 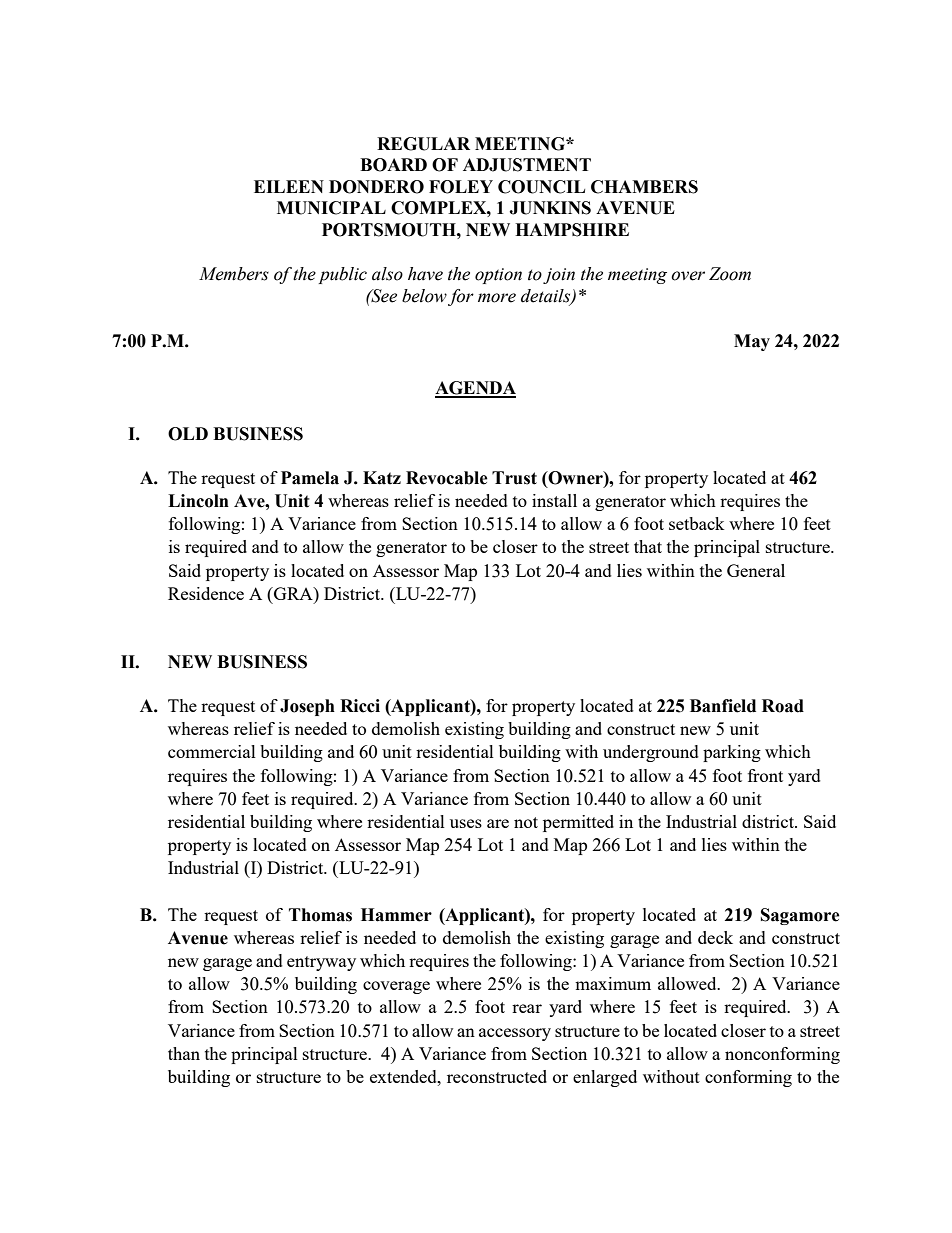 I want to click on Residence, so click(x=206, y=593).
